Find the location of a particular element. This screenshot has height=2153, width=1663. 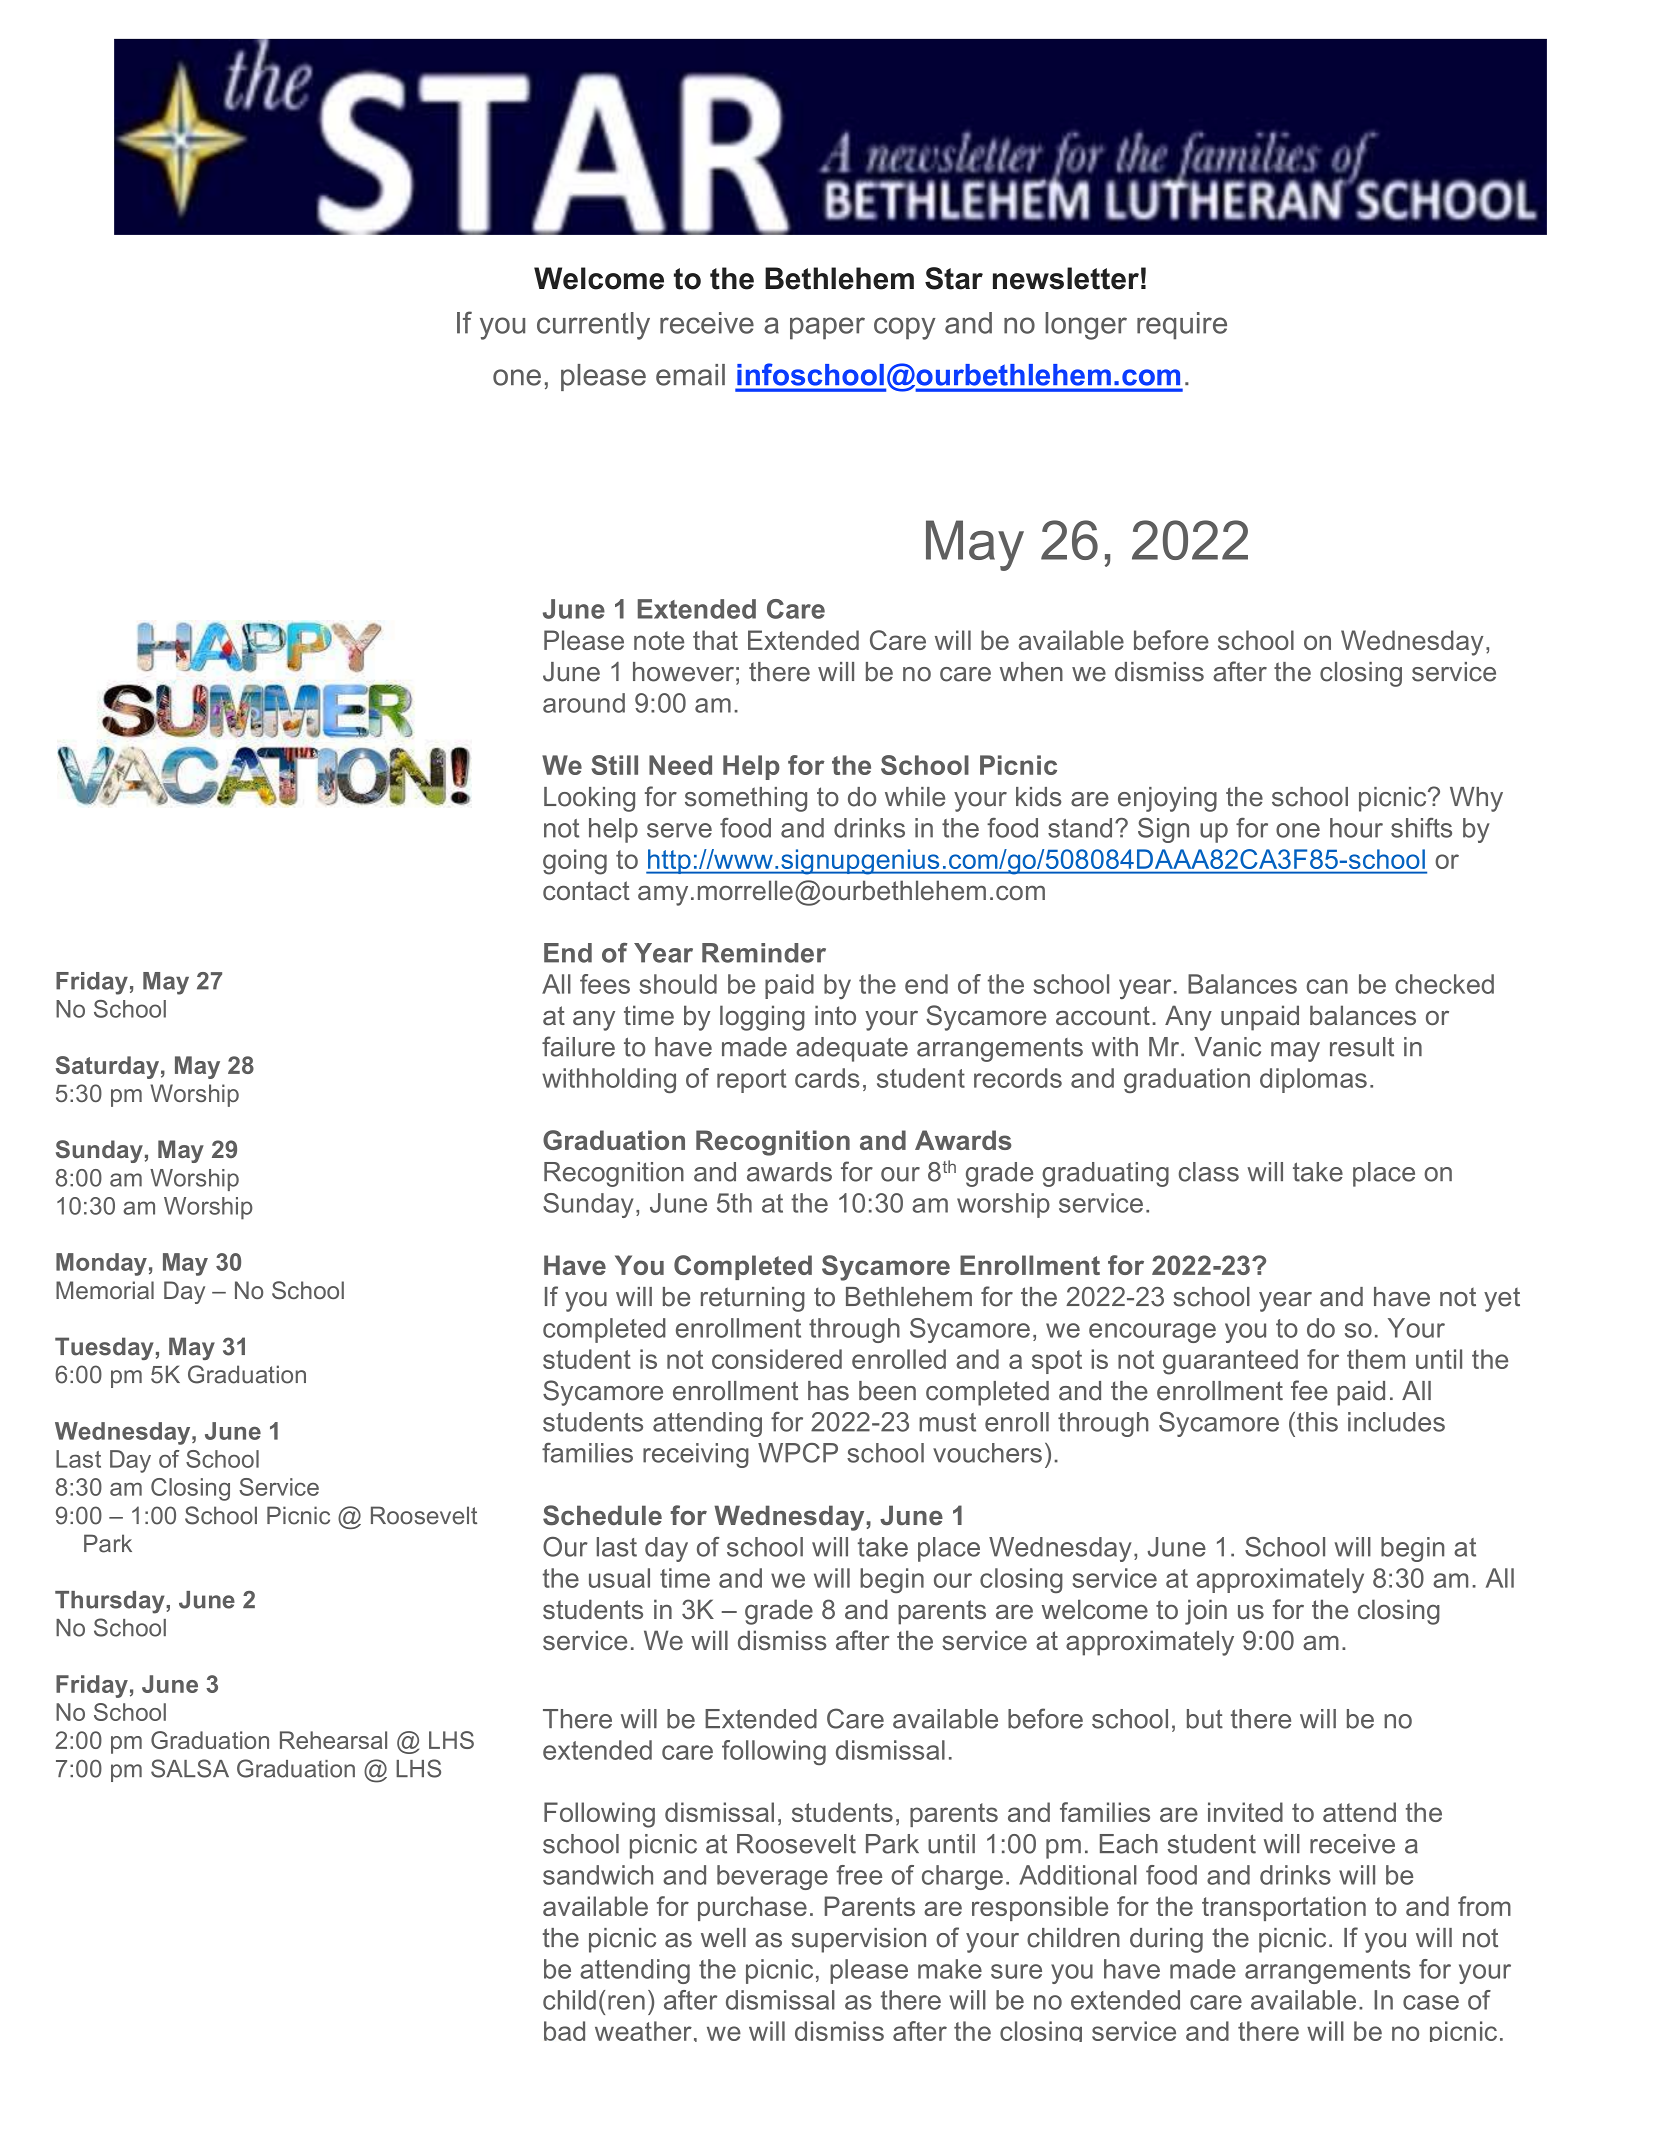

Saturday is located at coordinates (107, 1067).
